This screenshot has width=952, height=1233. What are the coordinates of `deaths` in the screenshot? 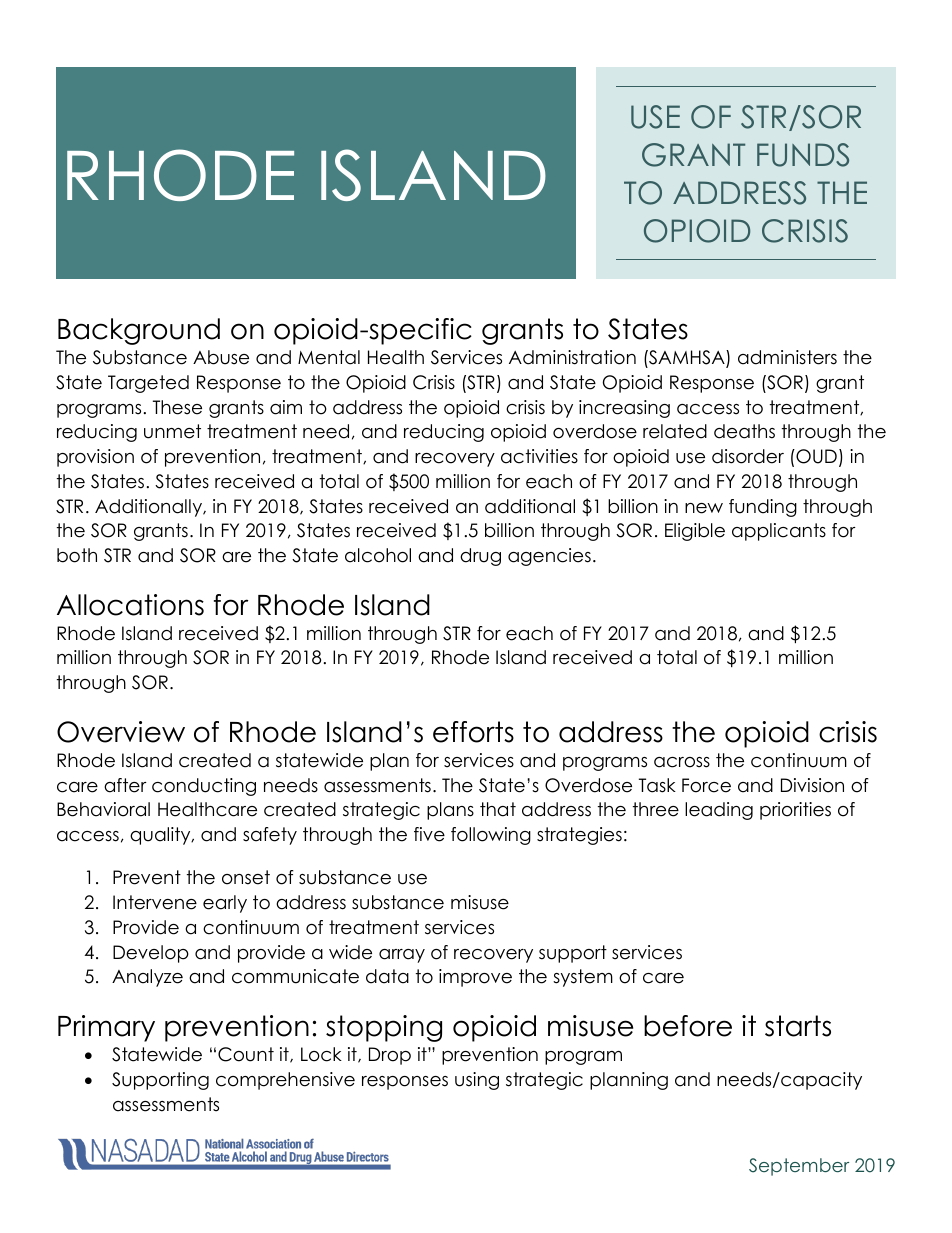 It's located at (744, 431).
